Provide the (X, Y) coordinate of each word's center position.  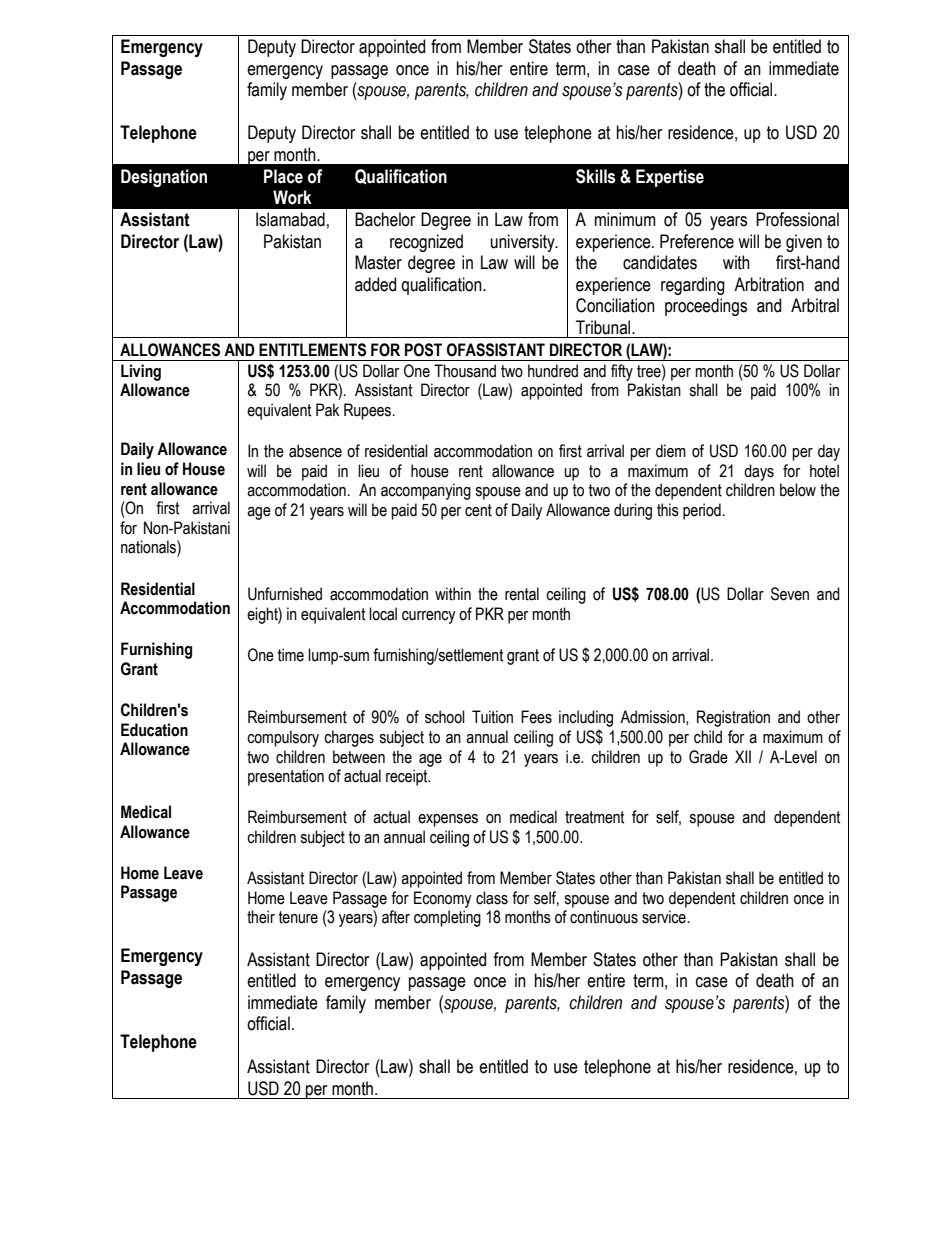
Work (292, 197)
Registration (733, 718)
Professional (797, 219)
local (383, 614)
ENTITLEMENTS (312, 350)
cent (478, 510)
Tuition (492, 717)
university (524, 243)
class (492, 898)
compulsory (283, 738)
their (261, 917)
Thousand (465, 371)
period (702, 511)
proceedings (706, 307)
